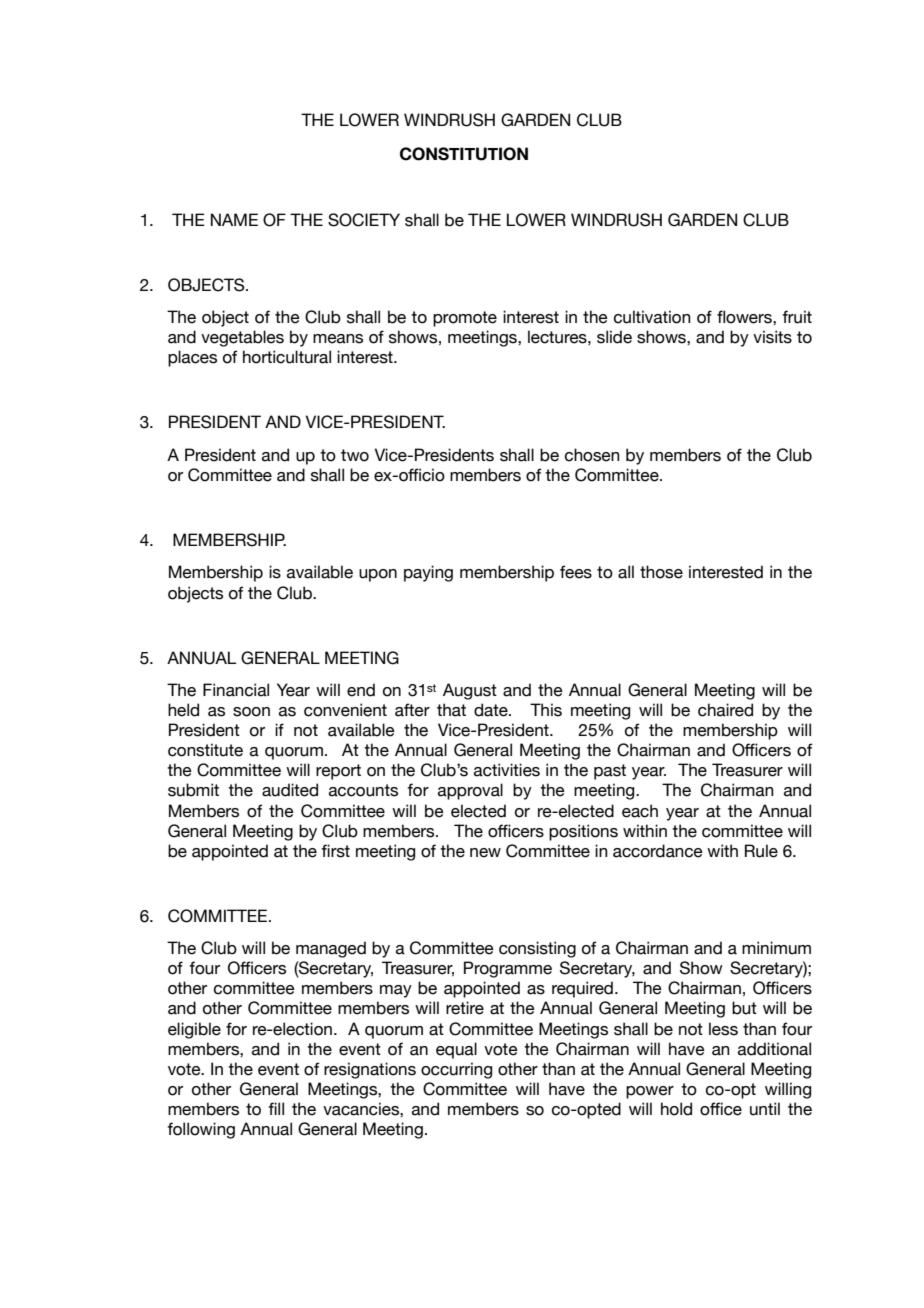 The height and width of the image is (1308, 924). Describe the element at coordinates (464, 154) in the image. I see `CONSTITUTION` at that location.
